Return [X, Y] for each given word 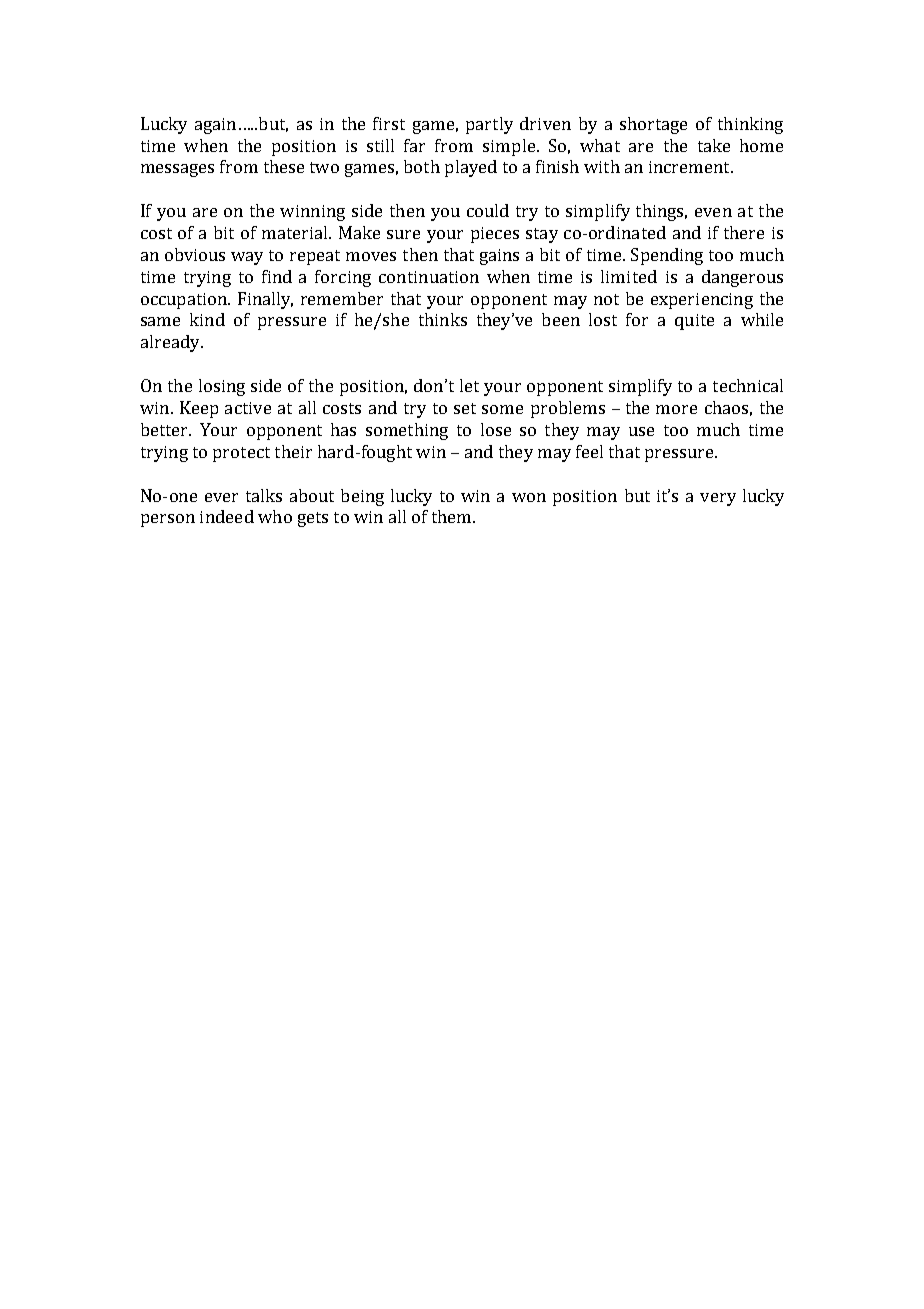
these [284, 166]
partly [489, 125]
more [676, 409]
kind [207, 319]
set [465, 408]
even [713, 212]
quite [694, 322]
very [718, 499]
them [453, 516]
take [714, 145]
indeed [227, 516]
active [248, 408]
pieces [495, 235]
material [296, 232]
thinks [443, 319]
